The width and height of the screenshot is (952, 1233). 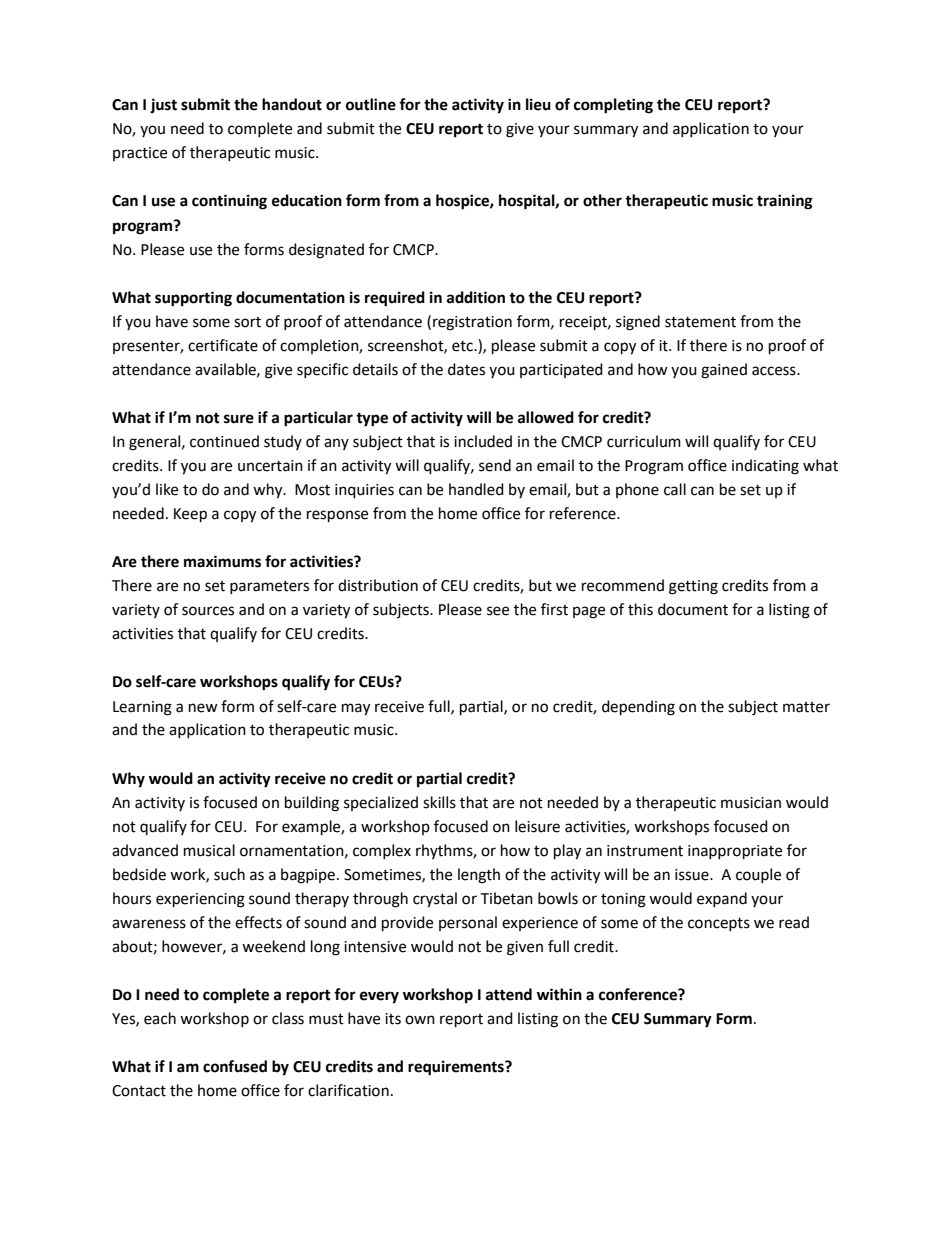 I want to click on see, so click(x=498, y=611).
